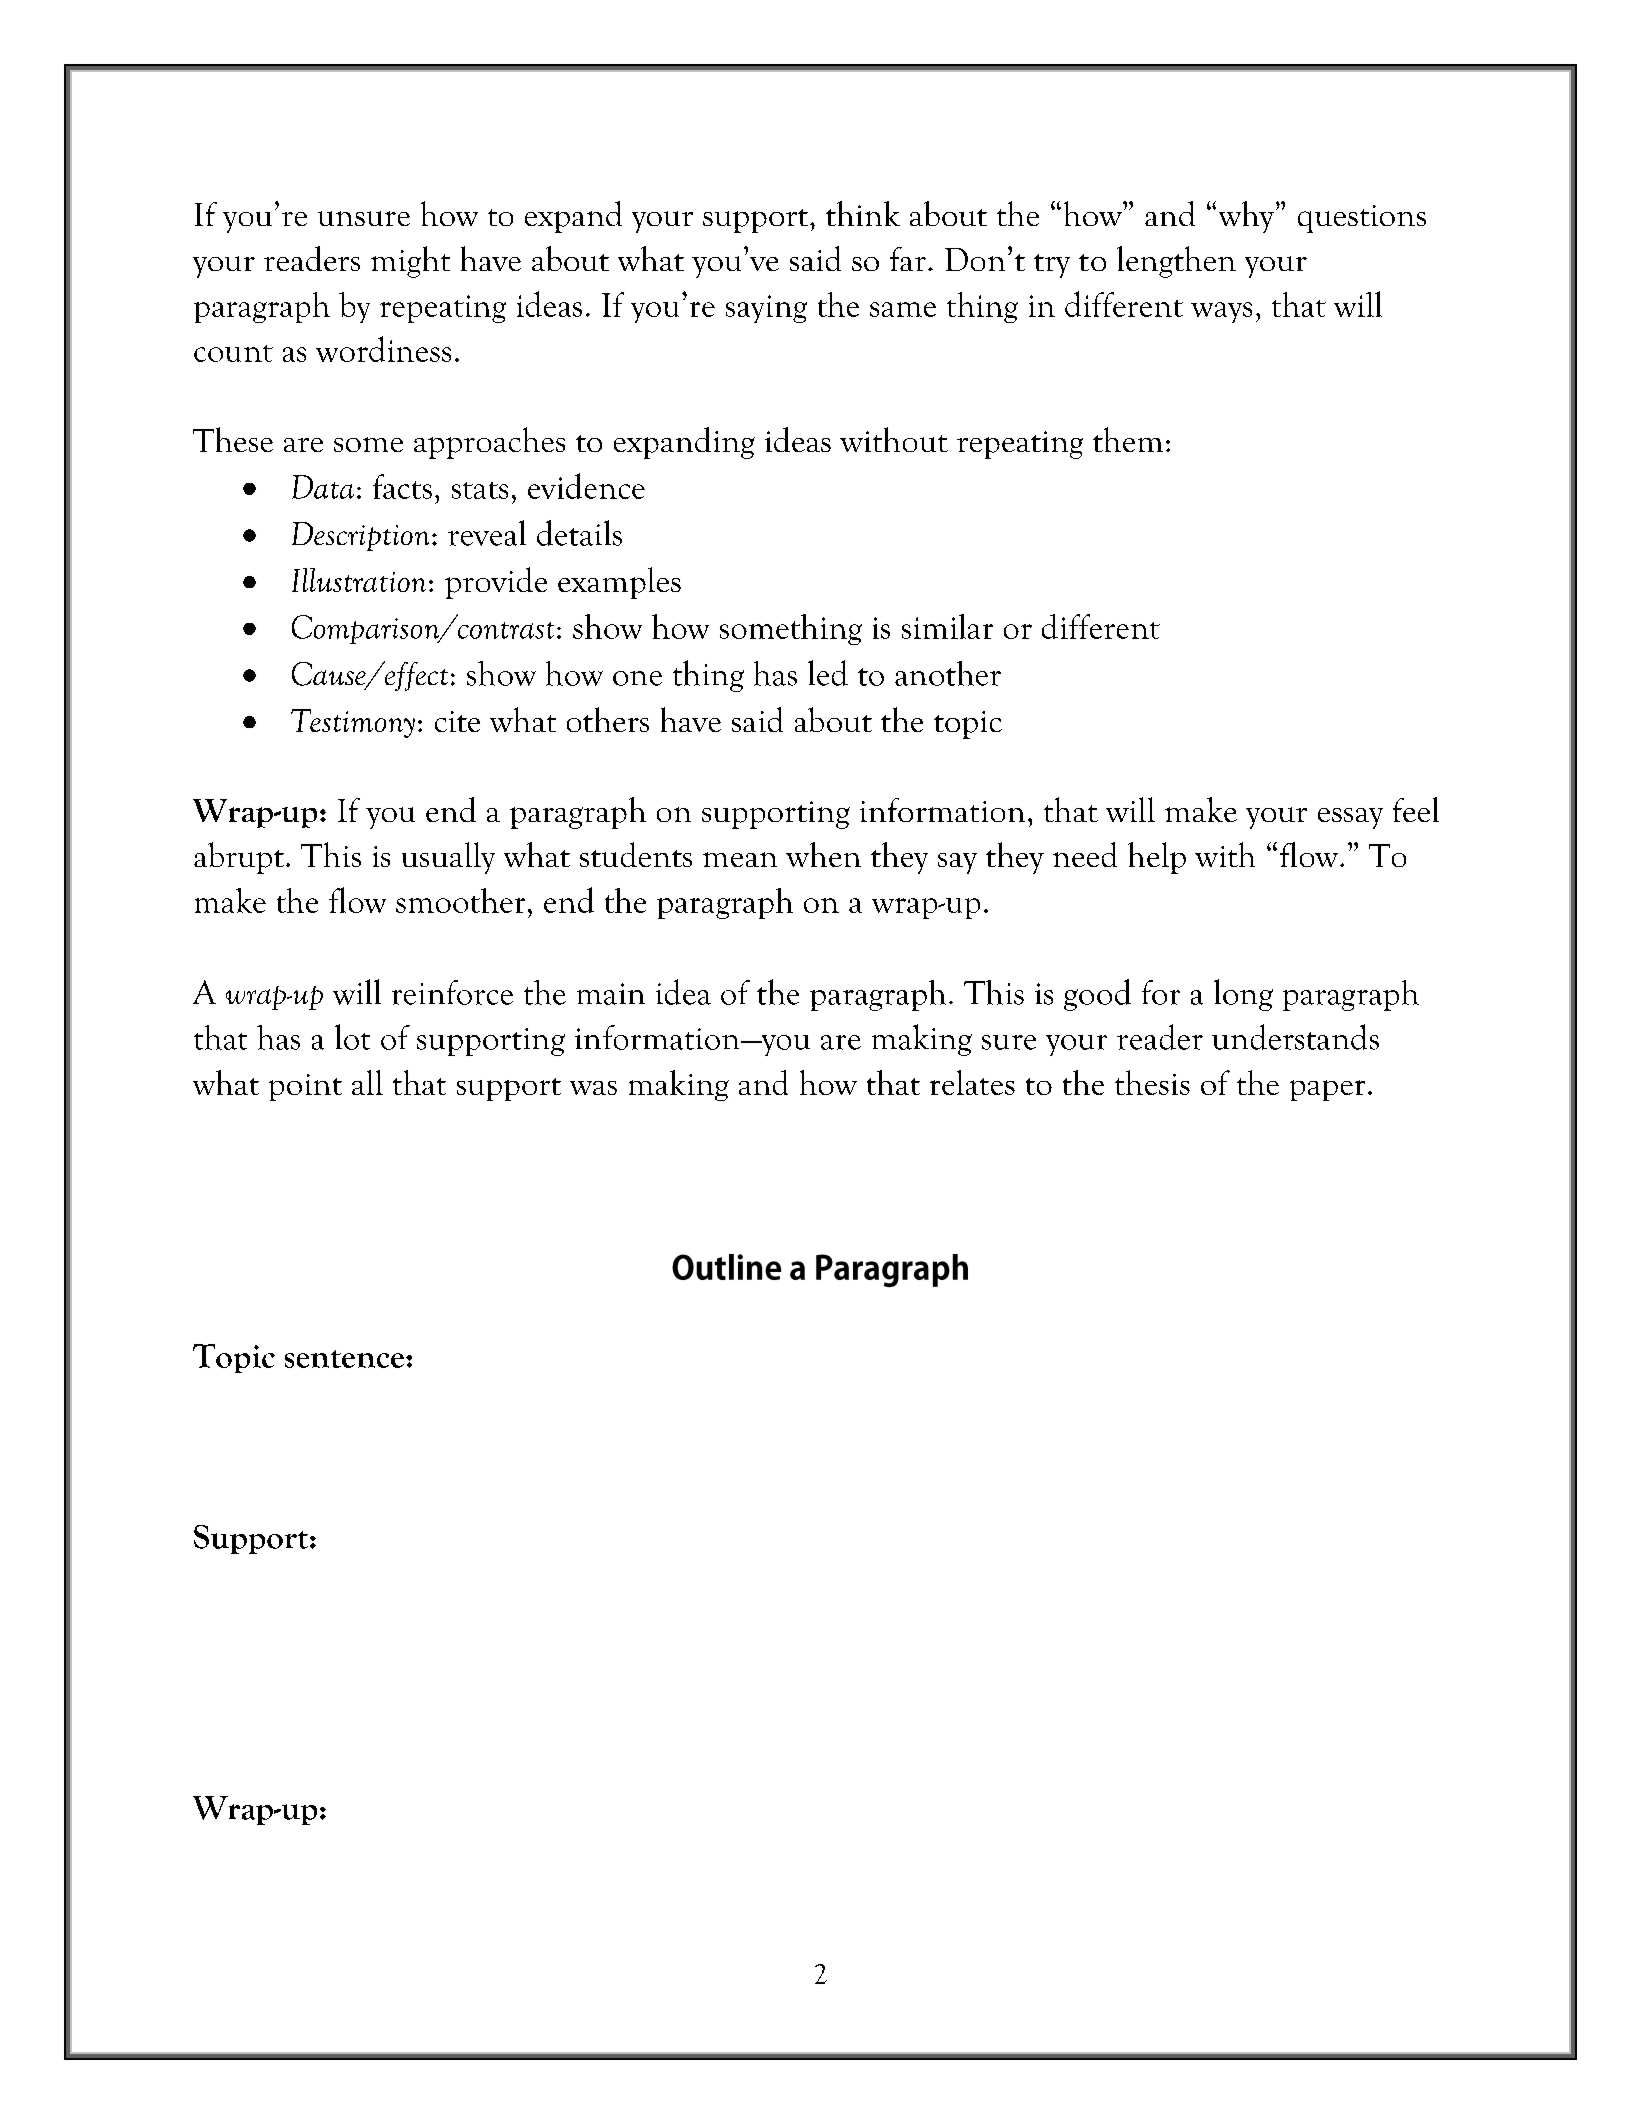  What do you see at coordinates (353, 723) in the image?
I see `Testimony` at bounding box center [353, 723].
